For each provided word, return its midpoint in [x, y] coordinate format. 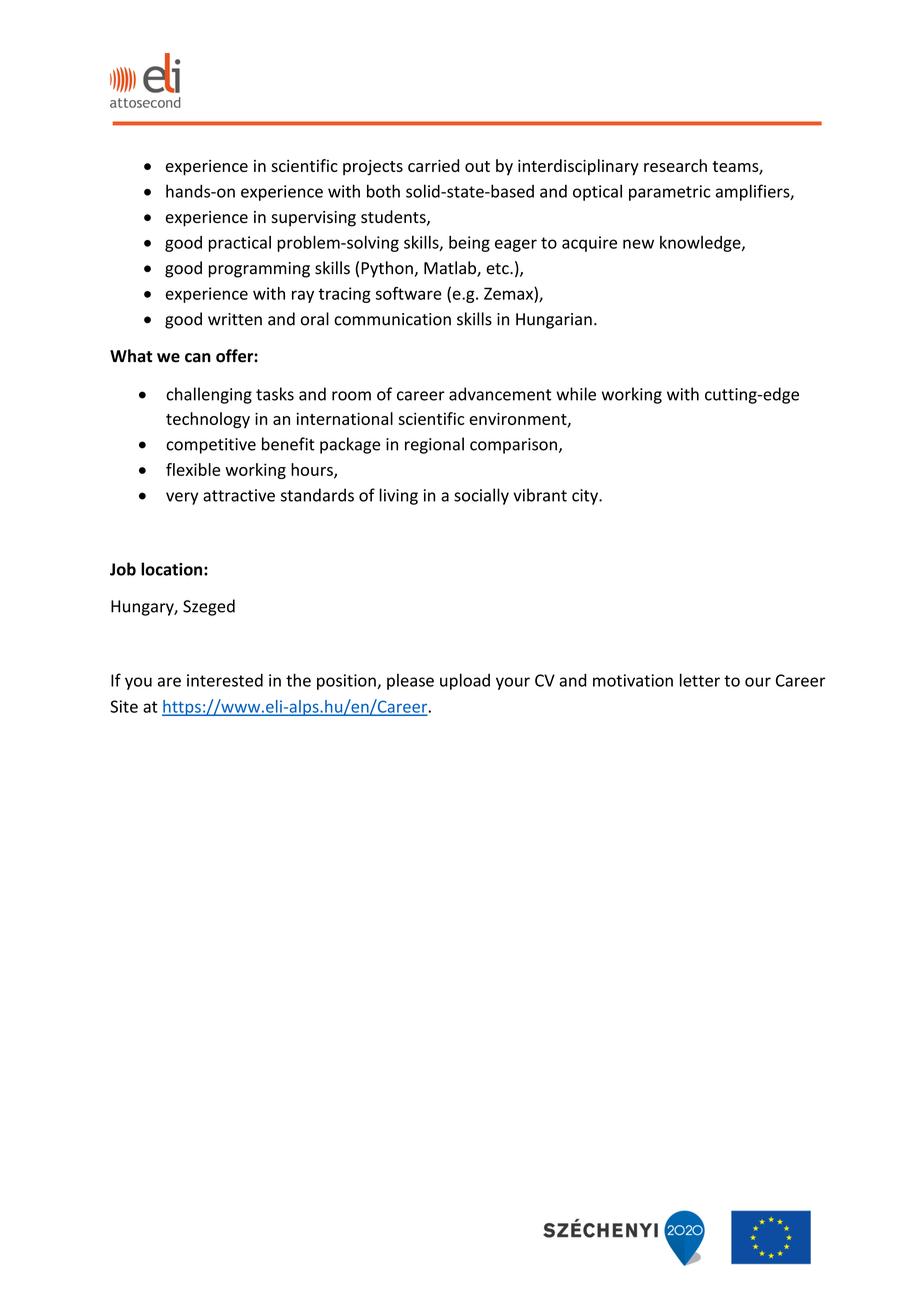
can [198, 358]
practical [240, 244]
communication [392, 319]
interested [225, 680]
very [182, 498]
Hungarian [554, 321]
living [399, 496]
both [383, 191]
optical [597, 192]
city [586, 497]
